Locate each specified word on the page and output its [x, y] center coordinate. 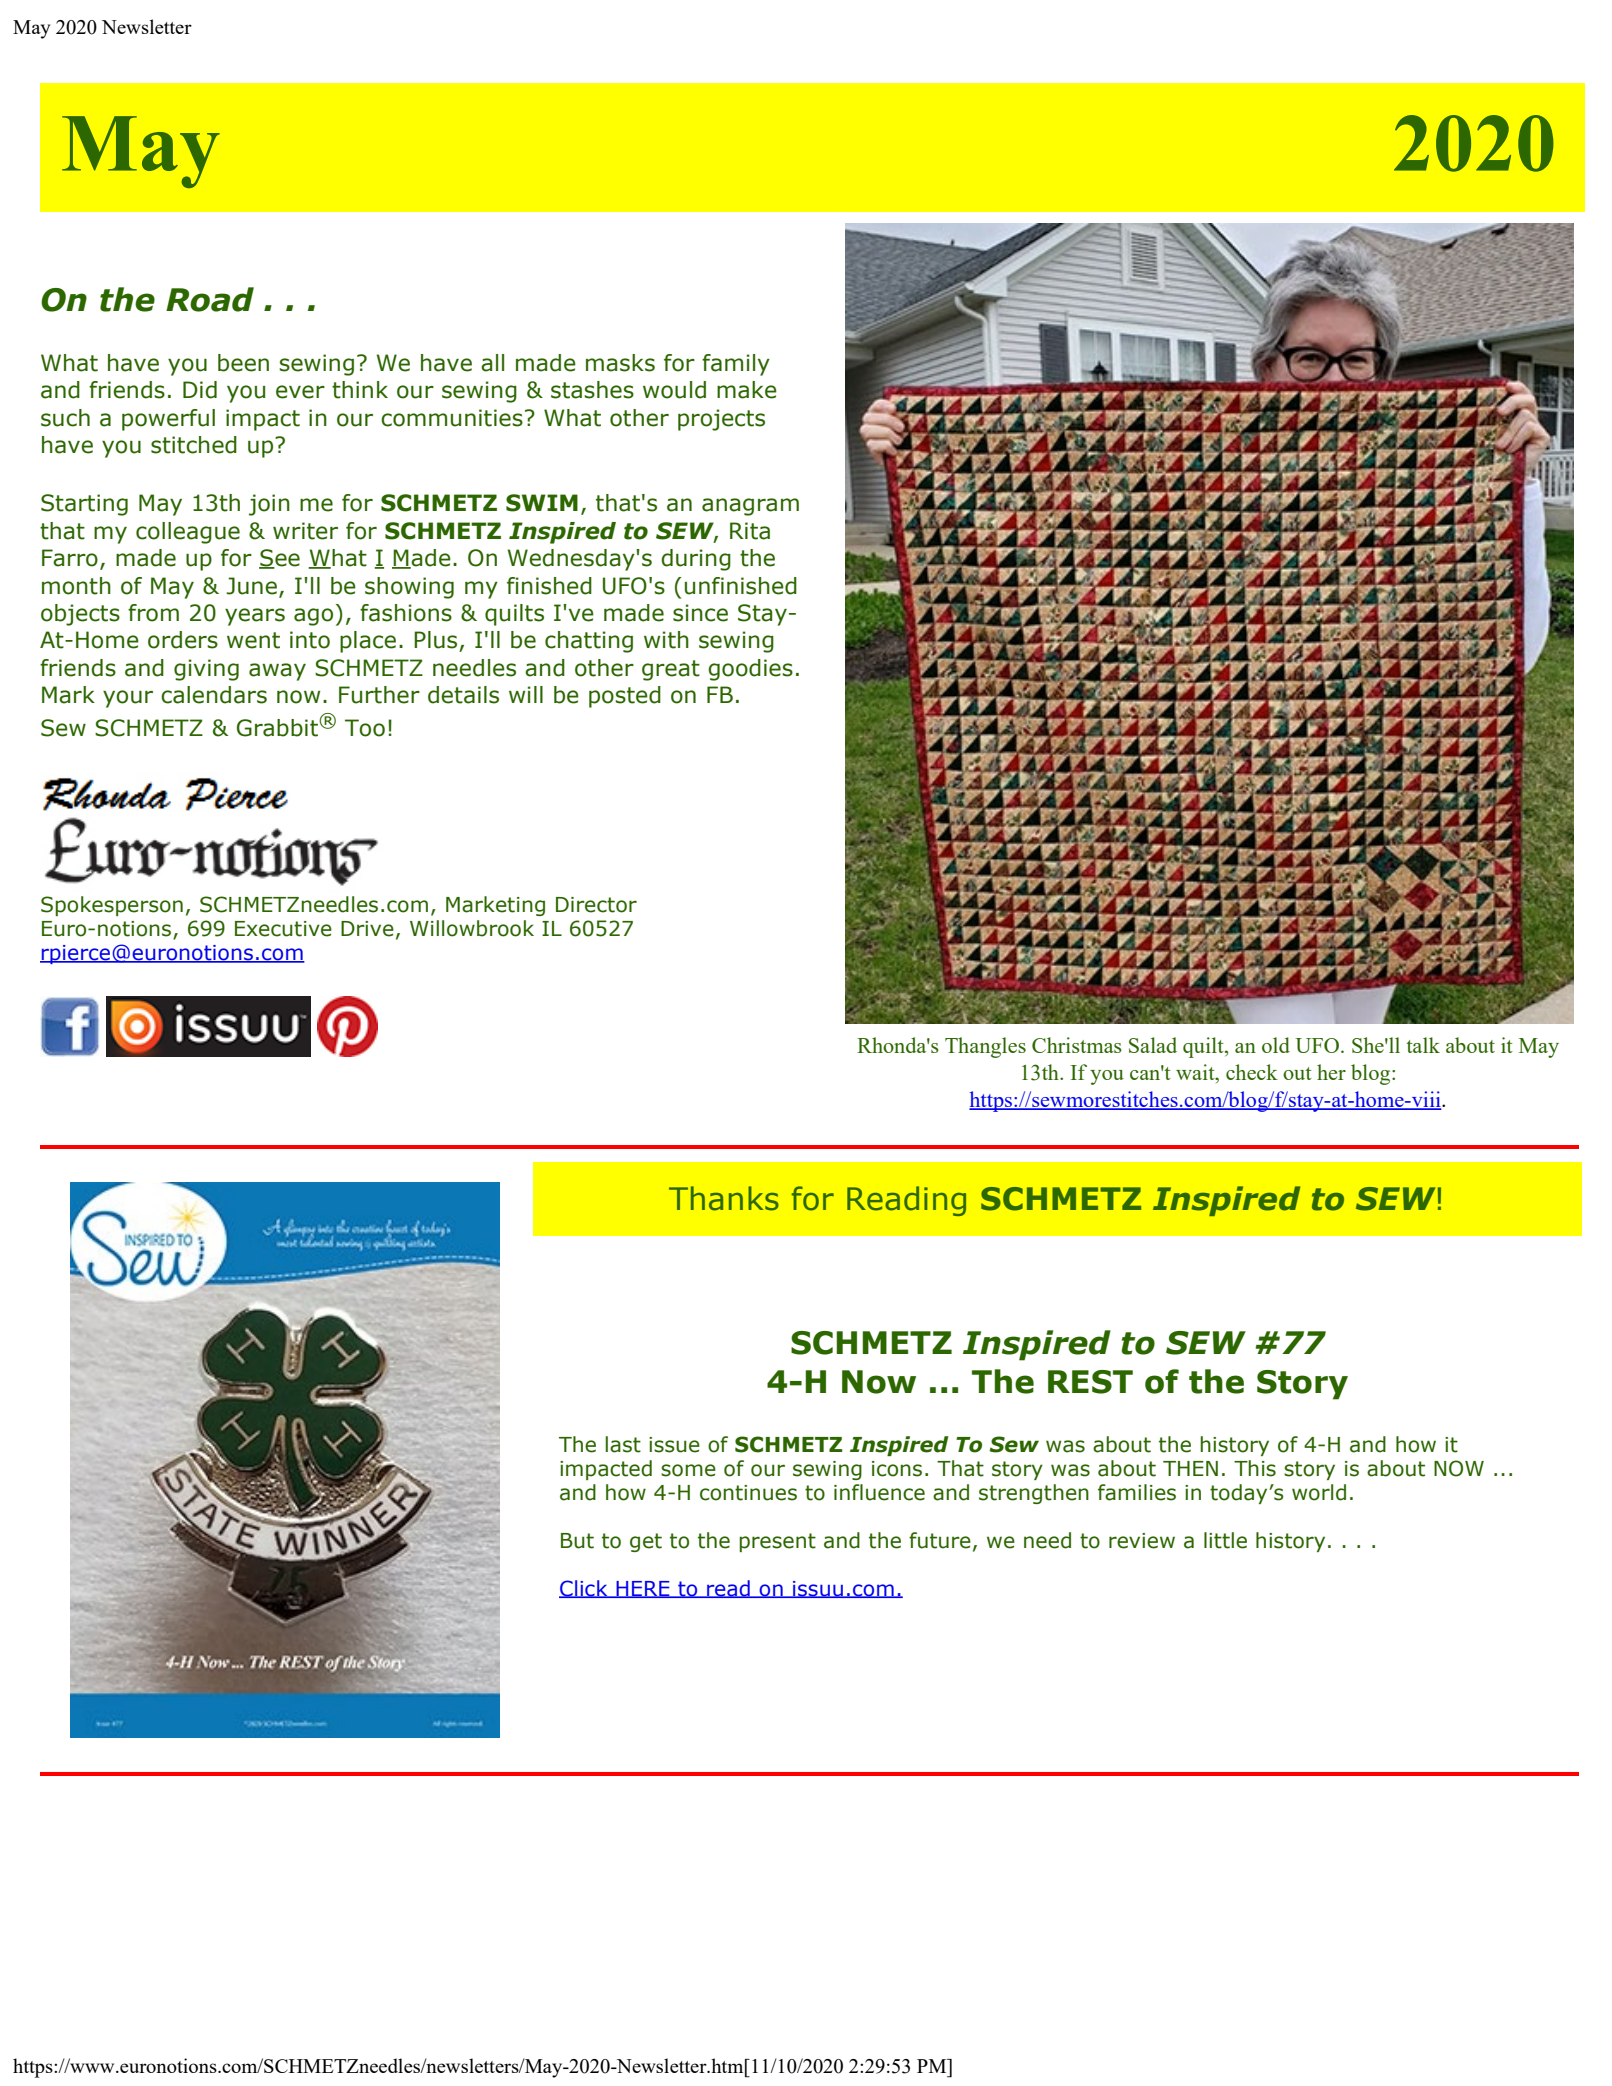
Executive [283, 929]
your [128, 699]
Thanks [724, 1198]
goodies [750, 670]
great [671, 670]
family [736, 365]
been [243, 363]
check [1252, 1072]
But [577, 1541]
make [747, 390]
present [777, 1542]
